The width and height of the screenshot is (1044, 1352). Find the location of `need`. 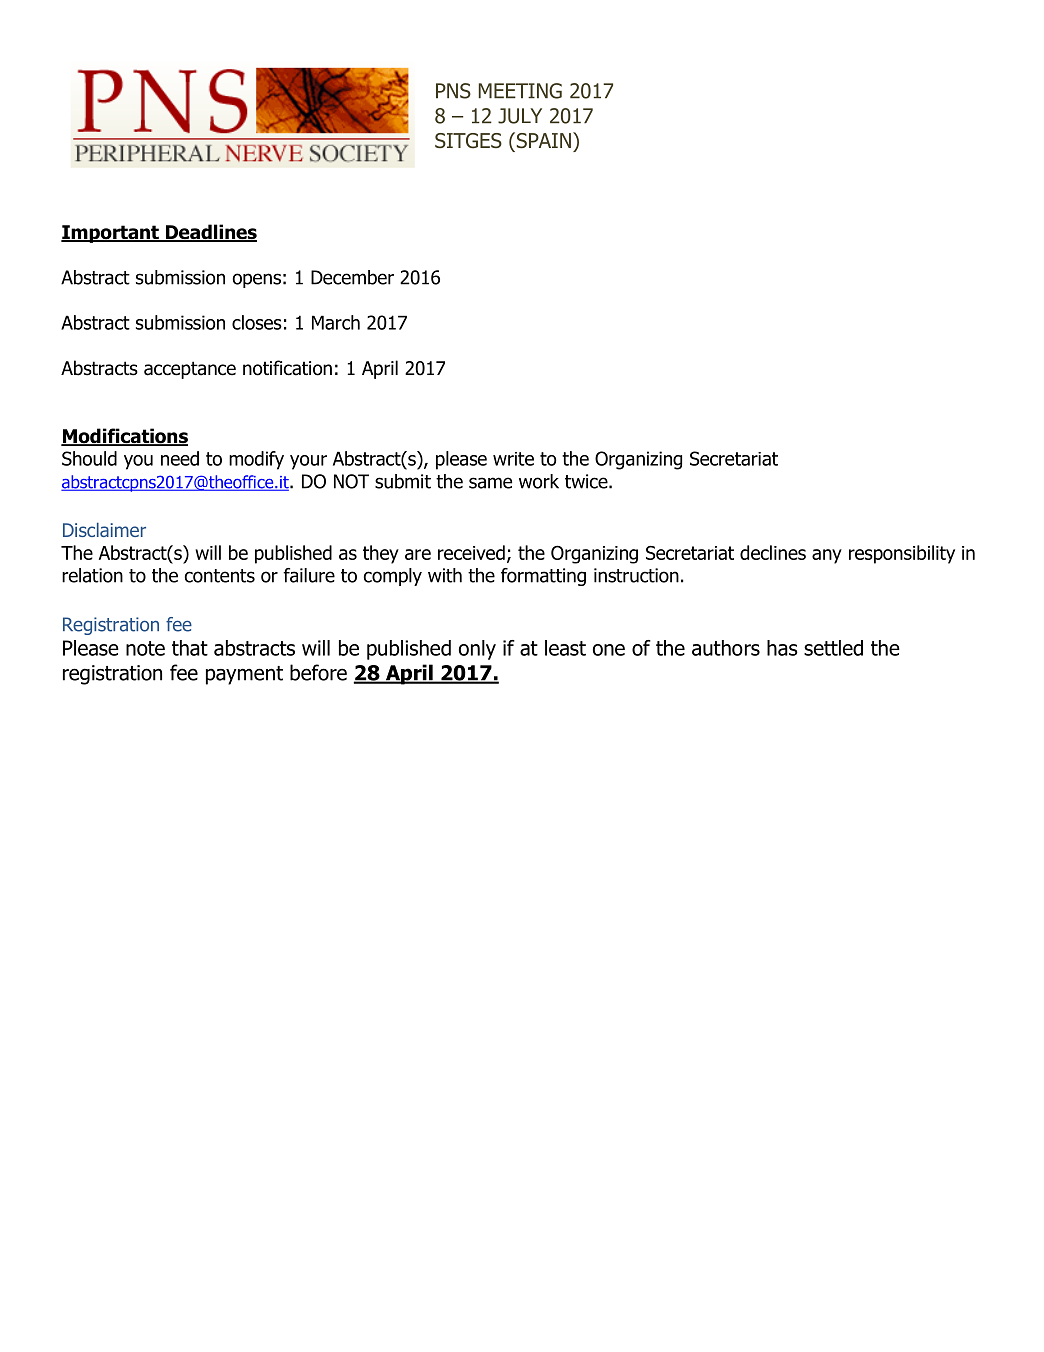

need is located at coordinates (180, 458).
